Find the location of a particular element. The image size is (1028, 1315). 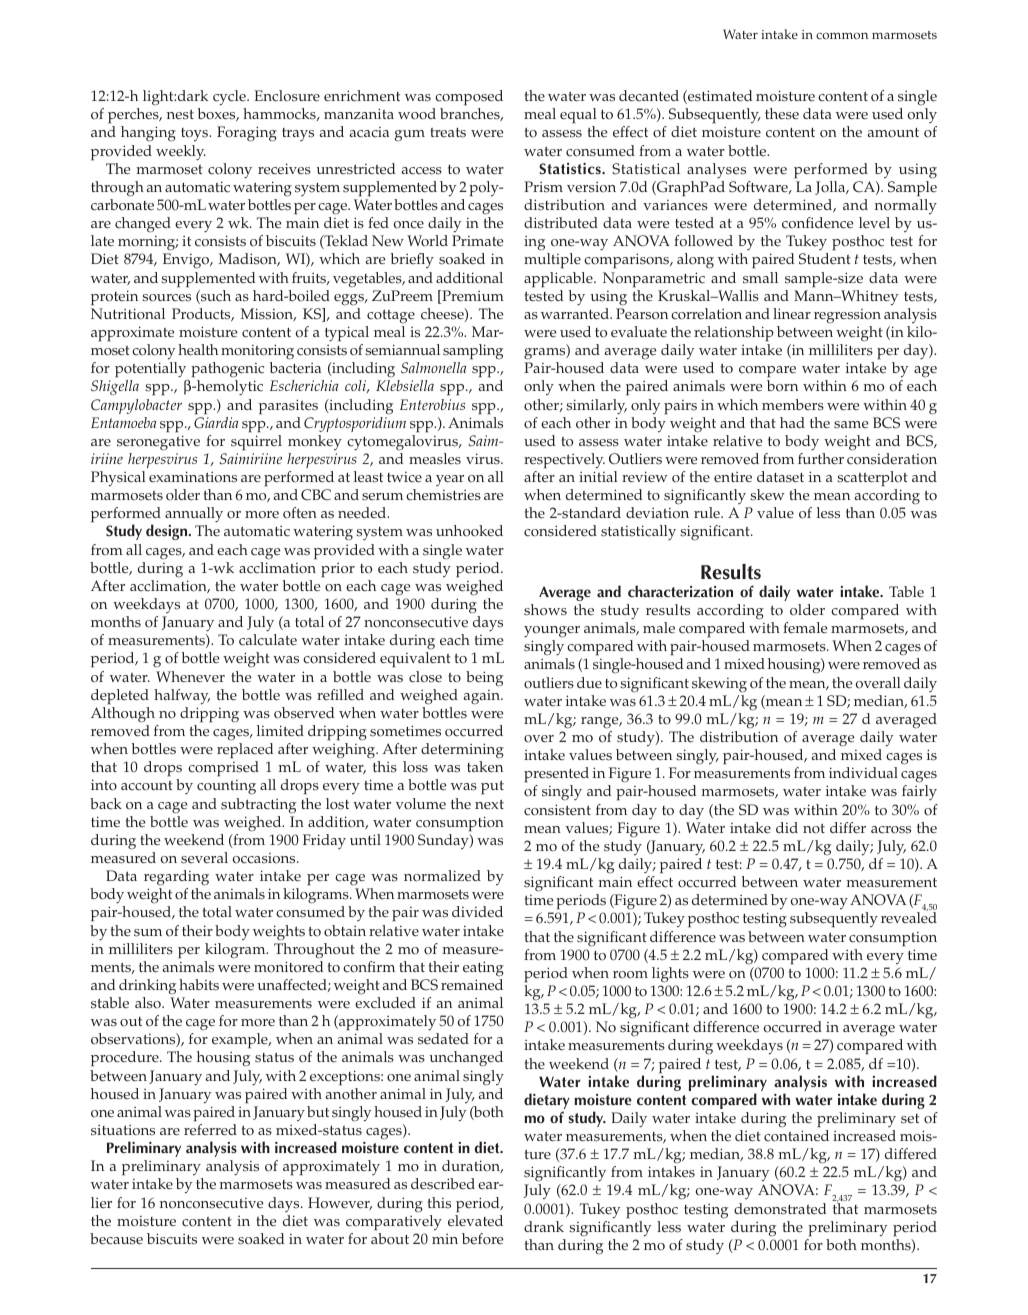

common is located at coordinates (842, 36).
